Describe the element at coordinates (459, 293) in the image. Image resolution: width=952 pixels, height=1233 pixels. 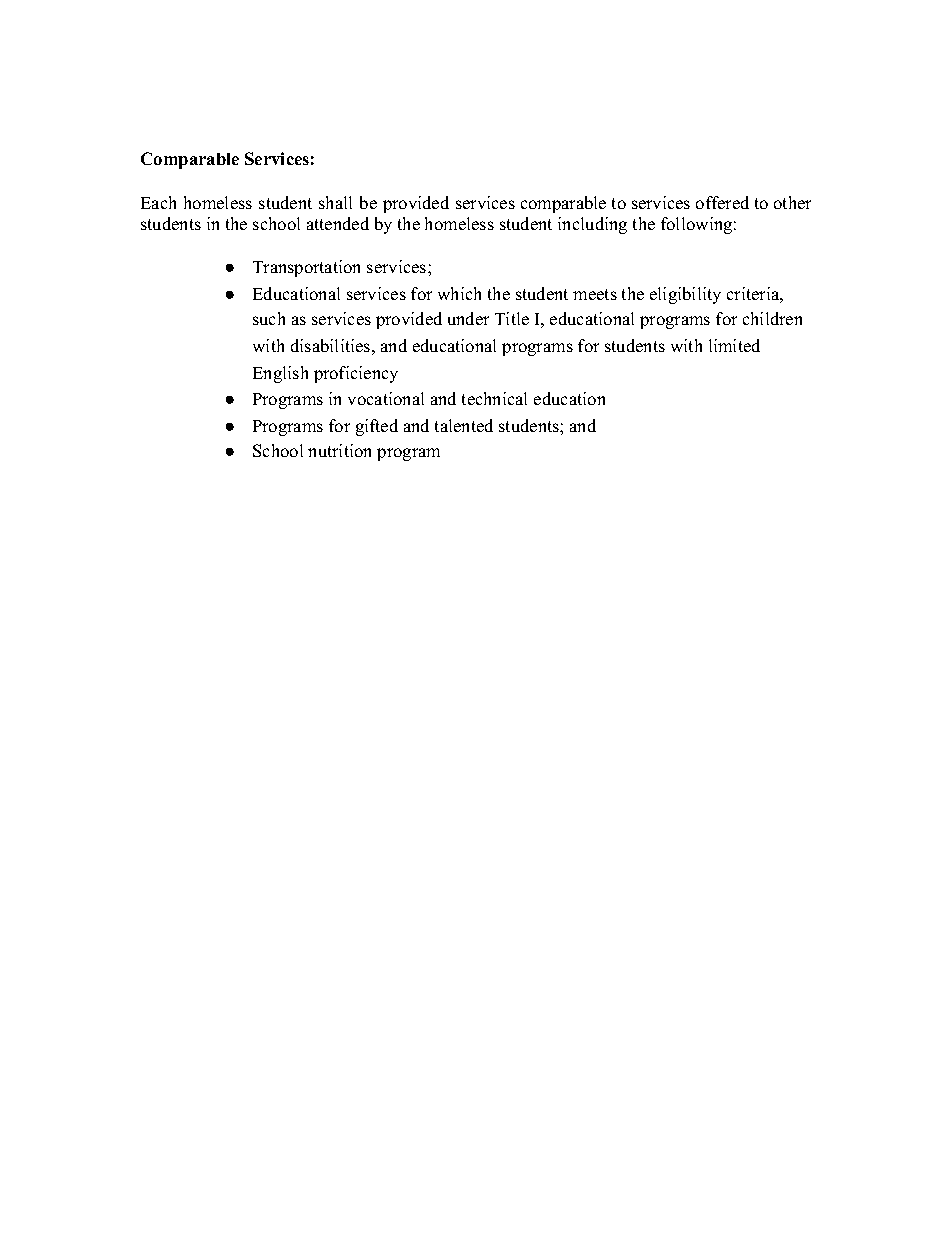
I see `which` at that location.
